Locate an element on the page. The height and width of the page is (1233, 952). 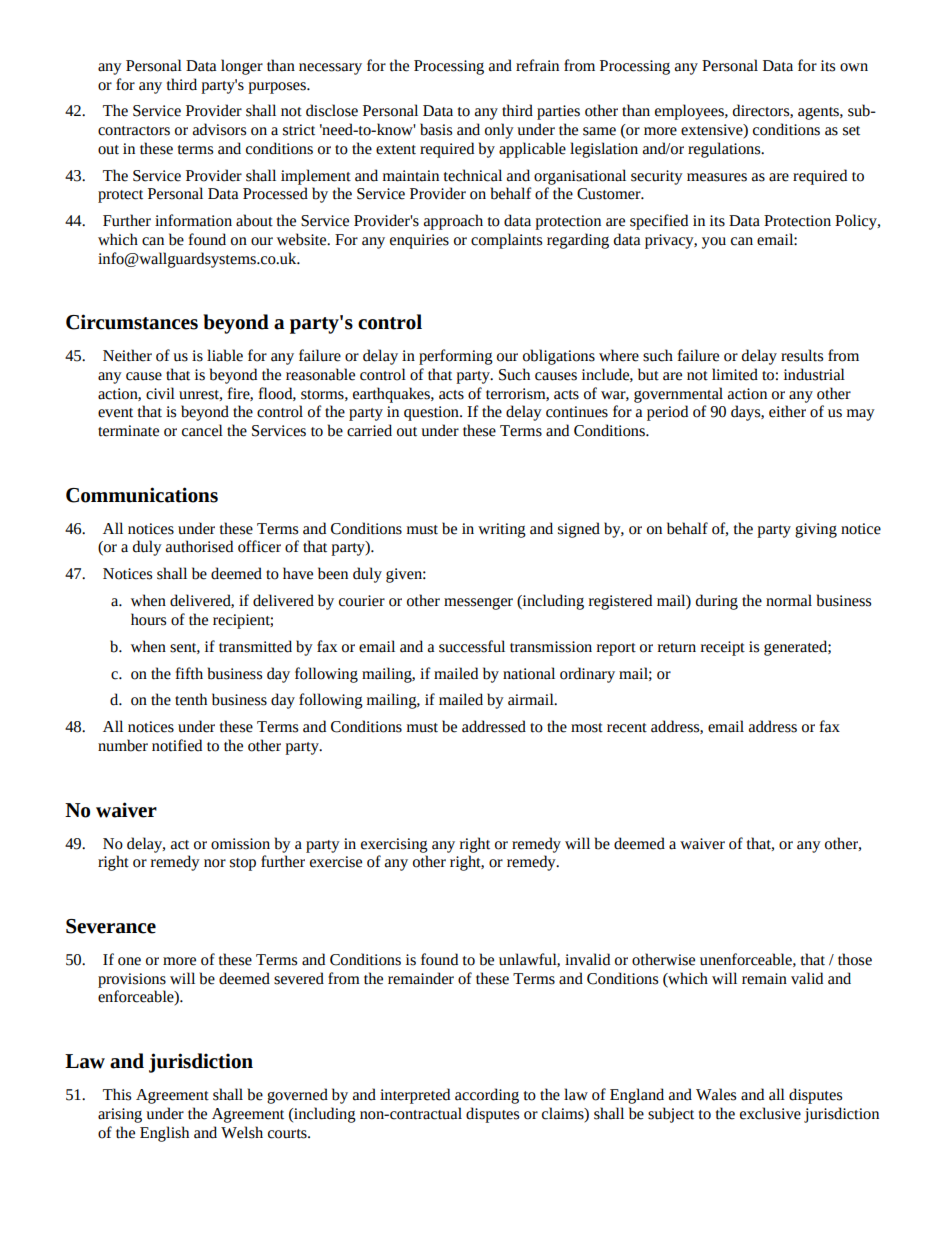
limited is located at coordinates (735, 374).
